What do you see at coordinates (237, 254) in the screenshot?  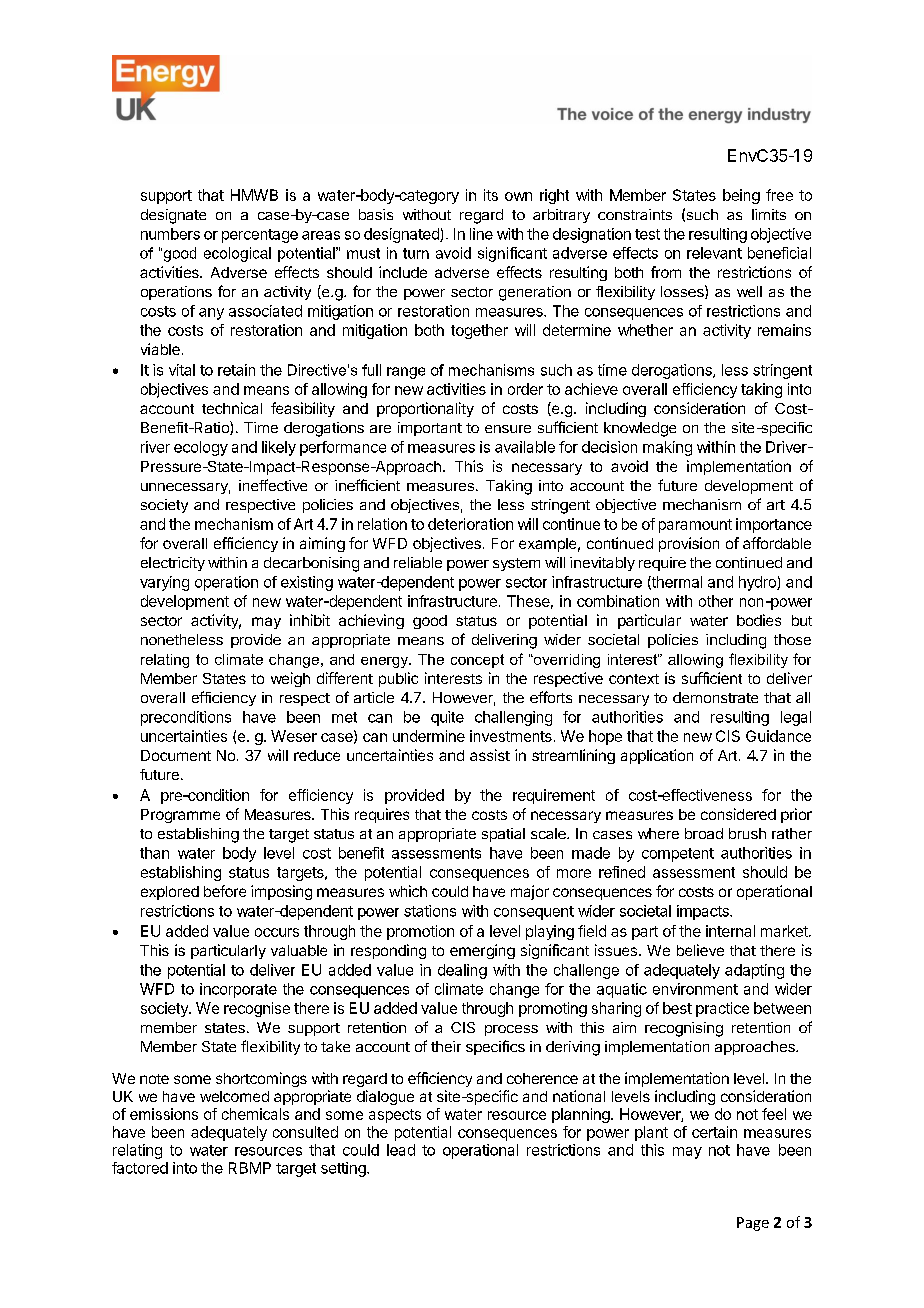 I see `ecological` at bounding box center [237, 254].
